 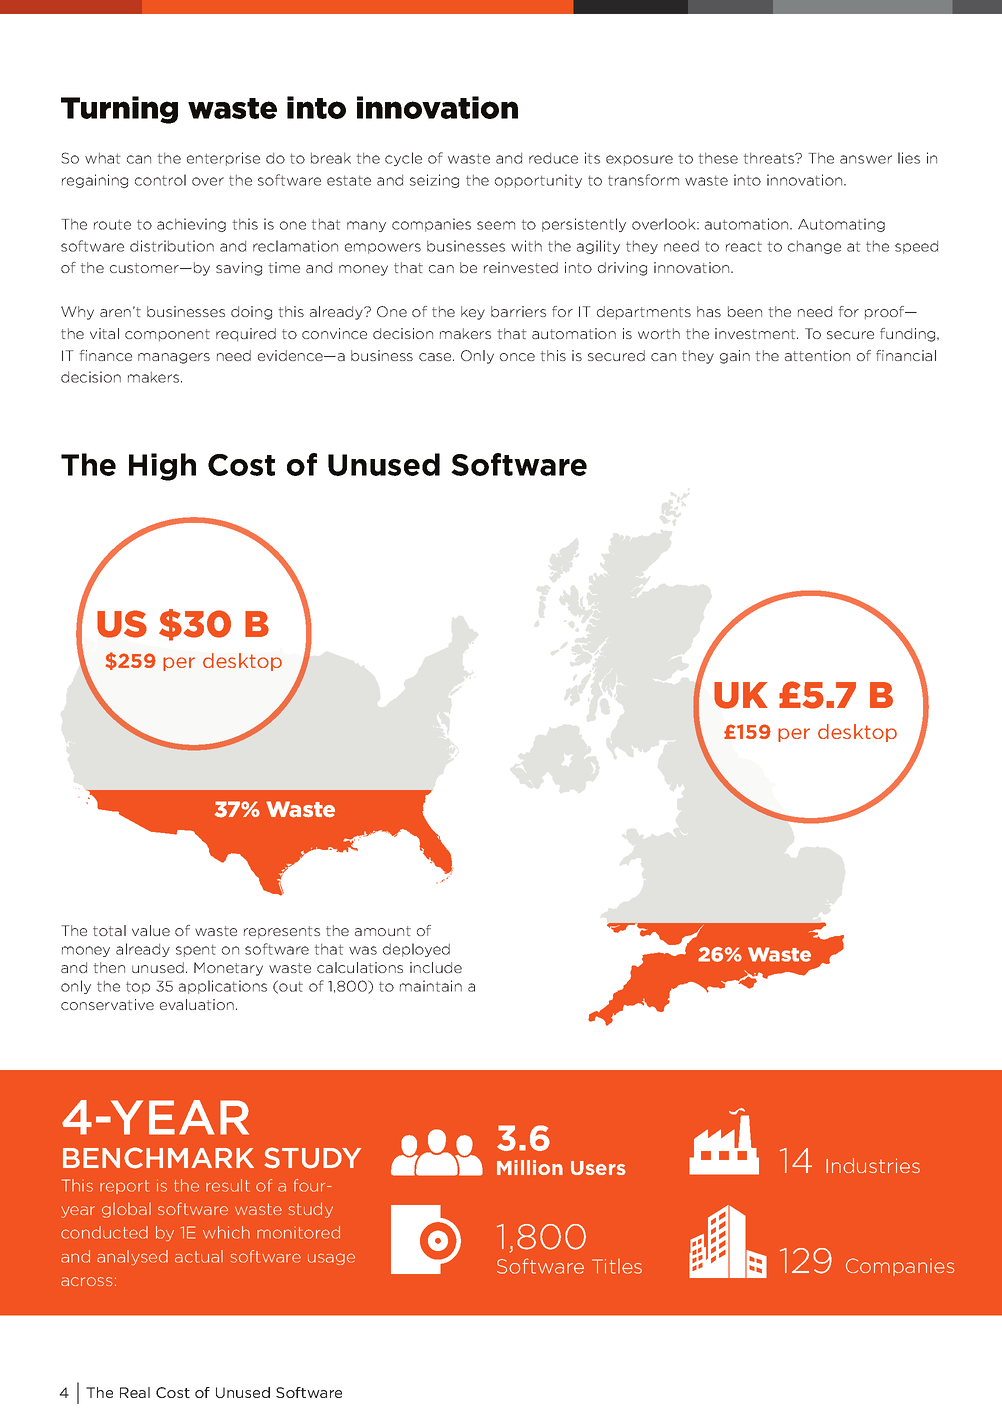 What do you see at coordinates (770, 158) in the screenshot?
I see `threats` at bounding box center [770, 158].
